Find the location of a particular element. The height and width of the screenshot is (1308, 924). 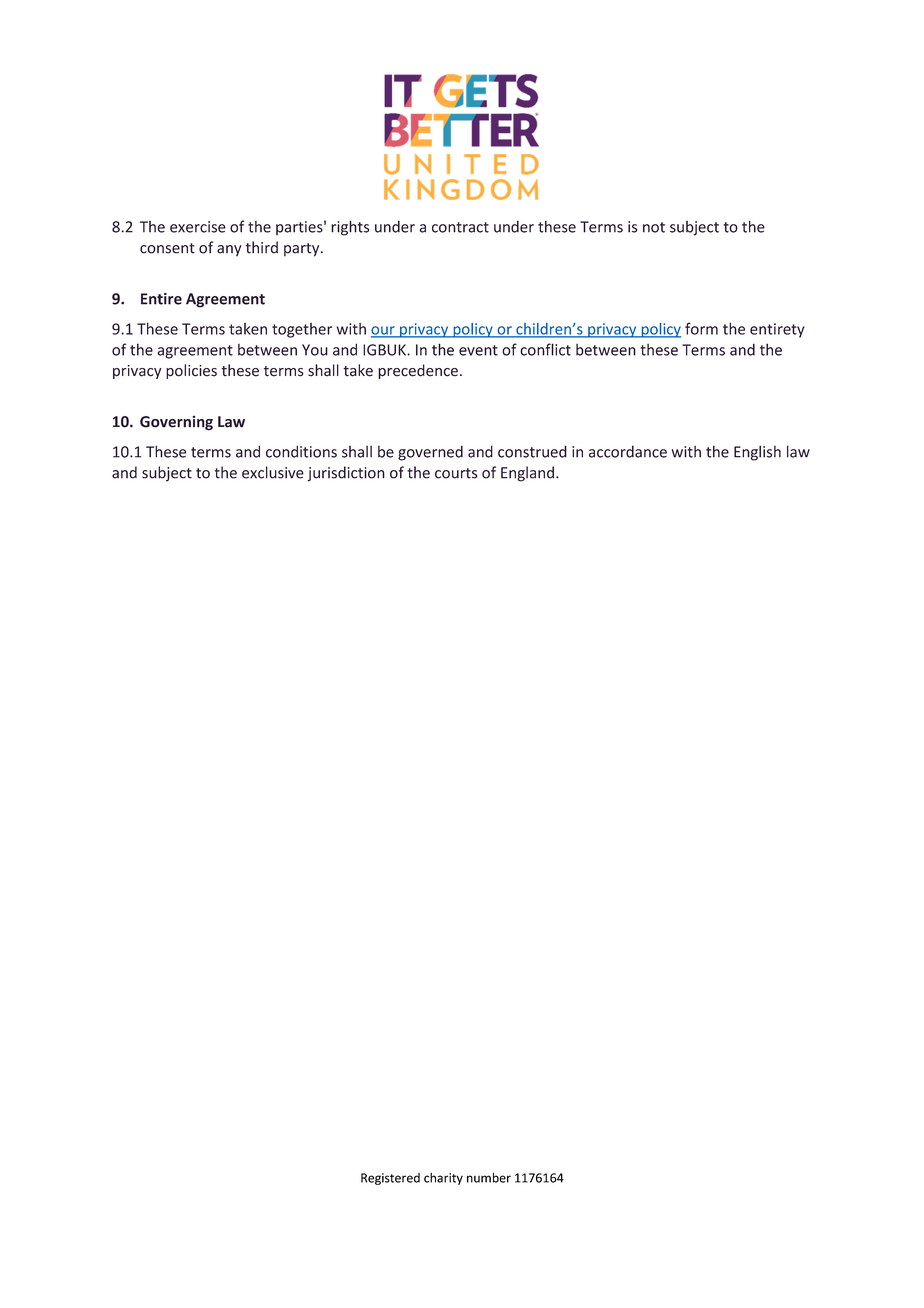

contract is located at coordinates (460, 227).
